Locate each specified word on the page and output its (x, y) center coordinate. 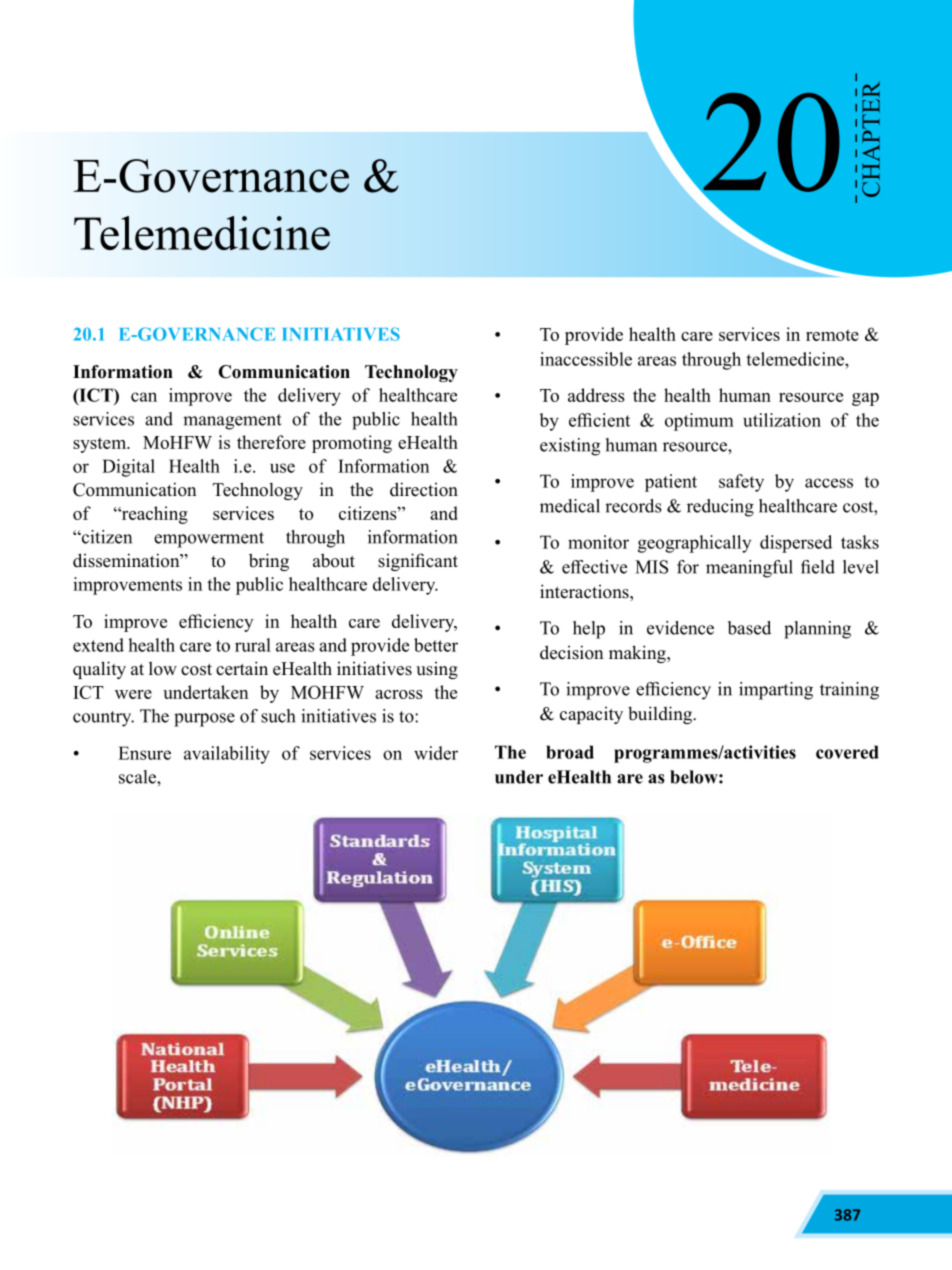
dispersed (796, 544)
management (232, 422)
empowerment (209, 540)
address (596, 395)
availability (227, 755)
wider (436, 753)
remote (832, 335)
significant (418, 562)
